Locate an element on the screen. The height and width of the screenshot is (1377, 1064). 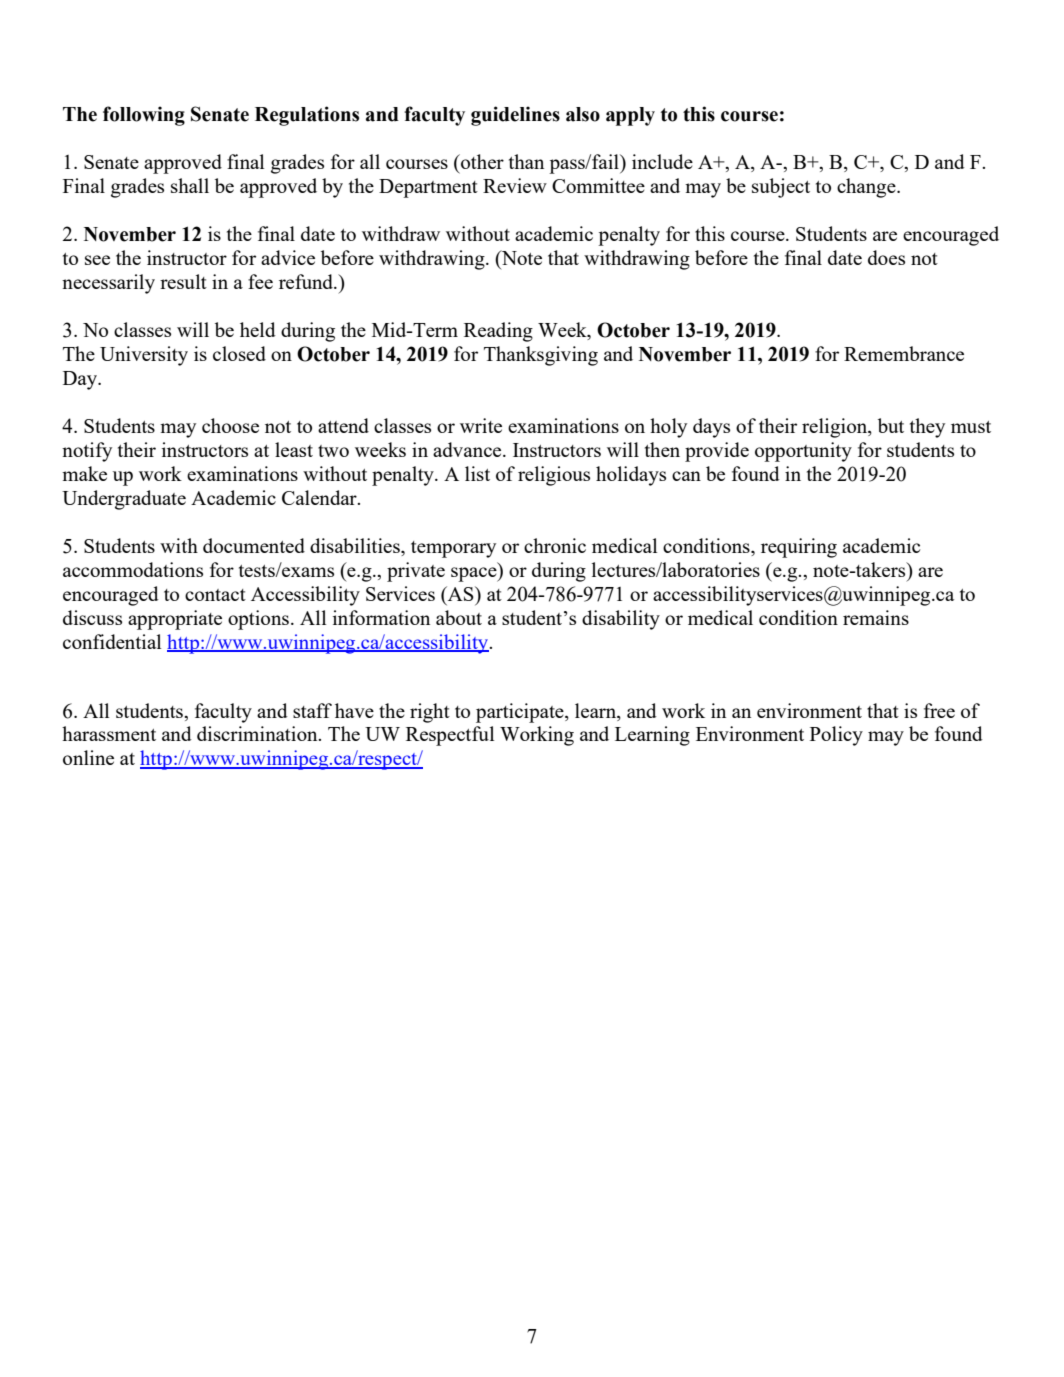
guidelines is located at coordinates (515, 116).
